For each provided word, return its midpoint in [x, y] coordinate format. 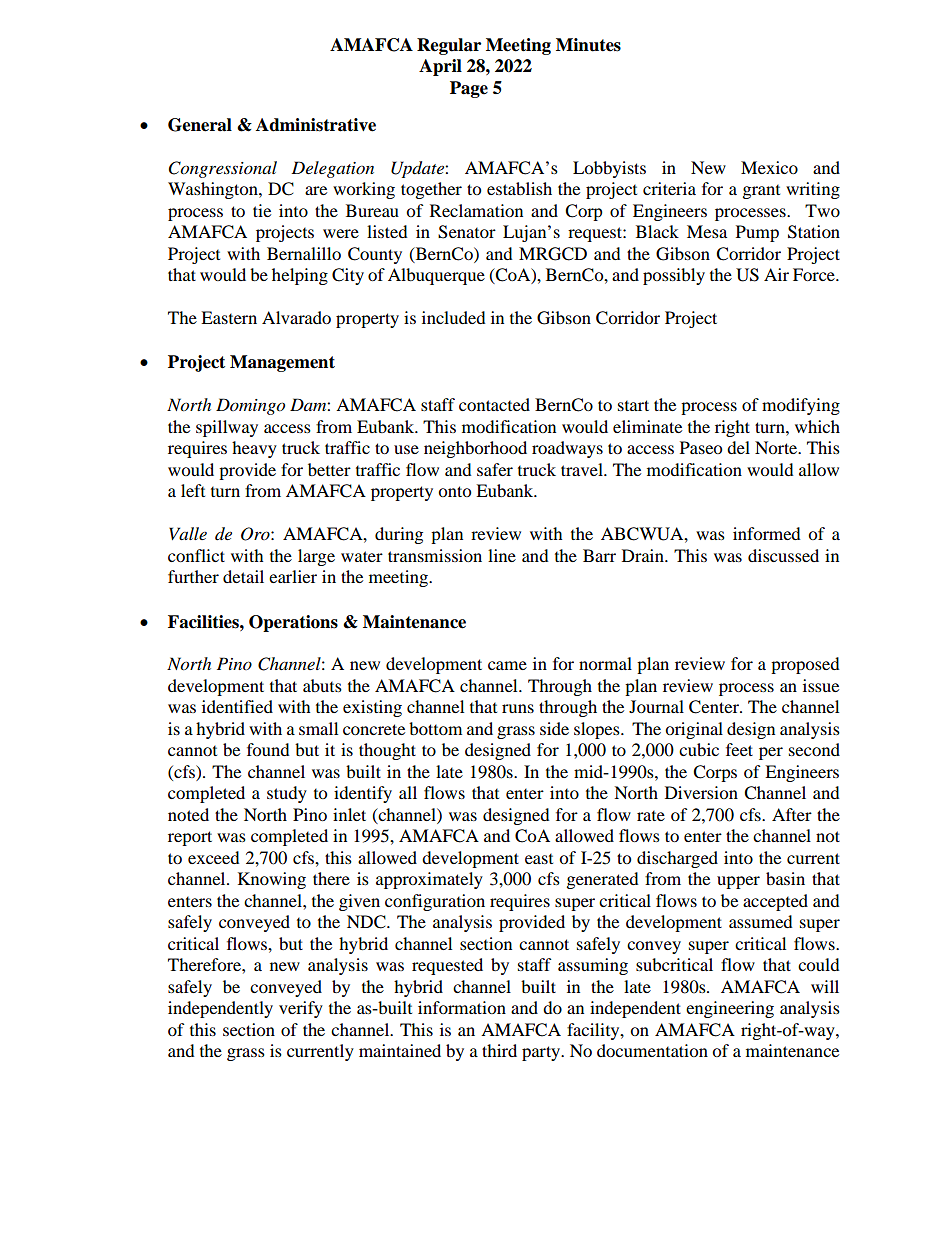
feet [739, 749]
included [454, 317]
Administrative [316, 125]
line [502, 555]
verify [301, 1009]
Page [469, 89]
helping [300, 276]
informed [767, 533]
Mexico [769, 167]
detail [243, 576]
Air [776, 274]
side [554, 728]
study [287, 794]
